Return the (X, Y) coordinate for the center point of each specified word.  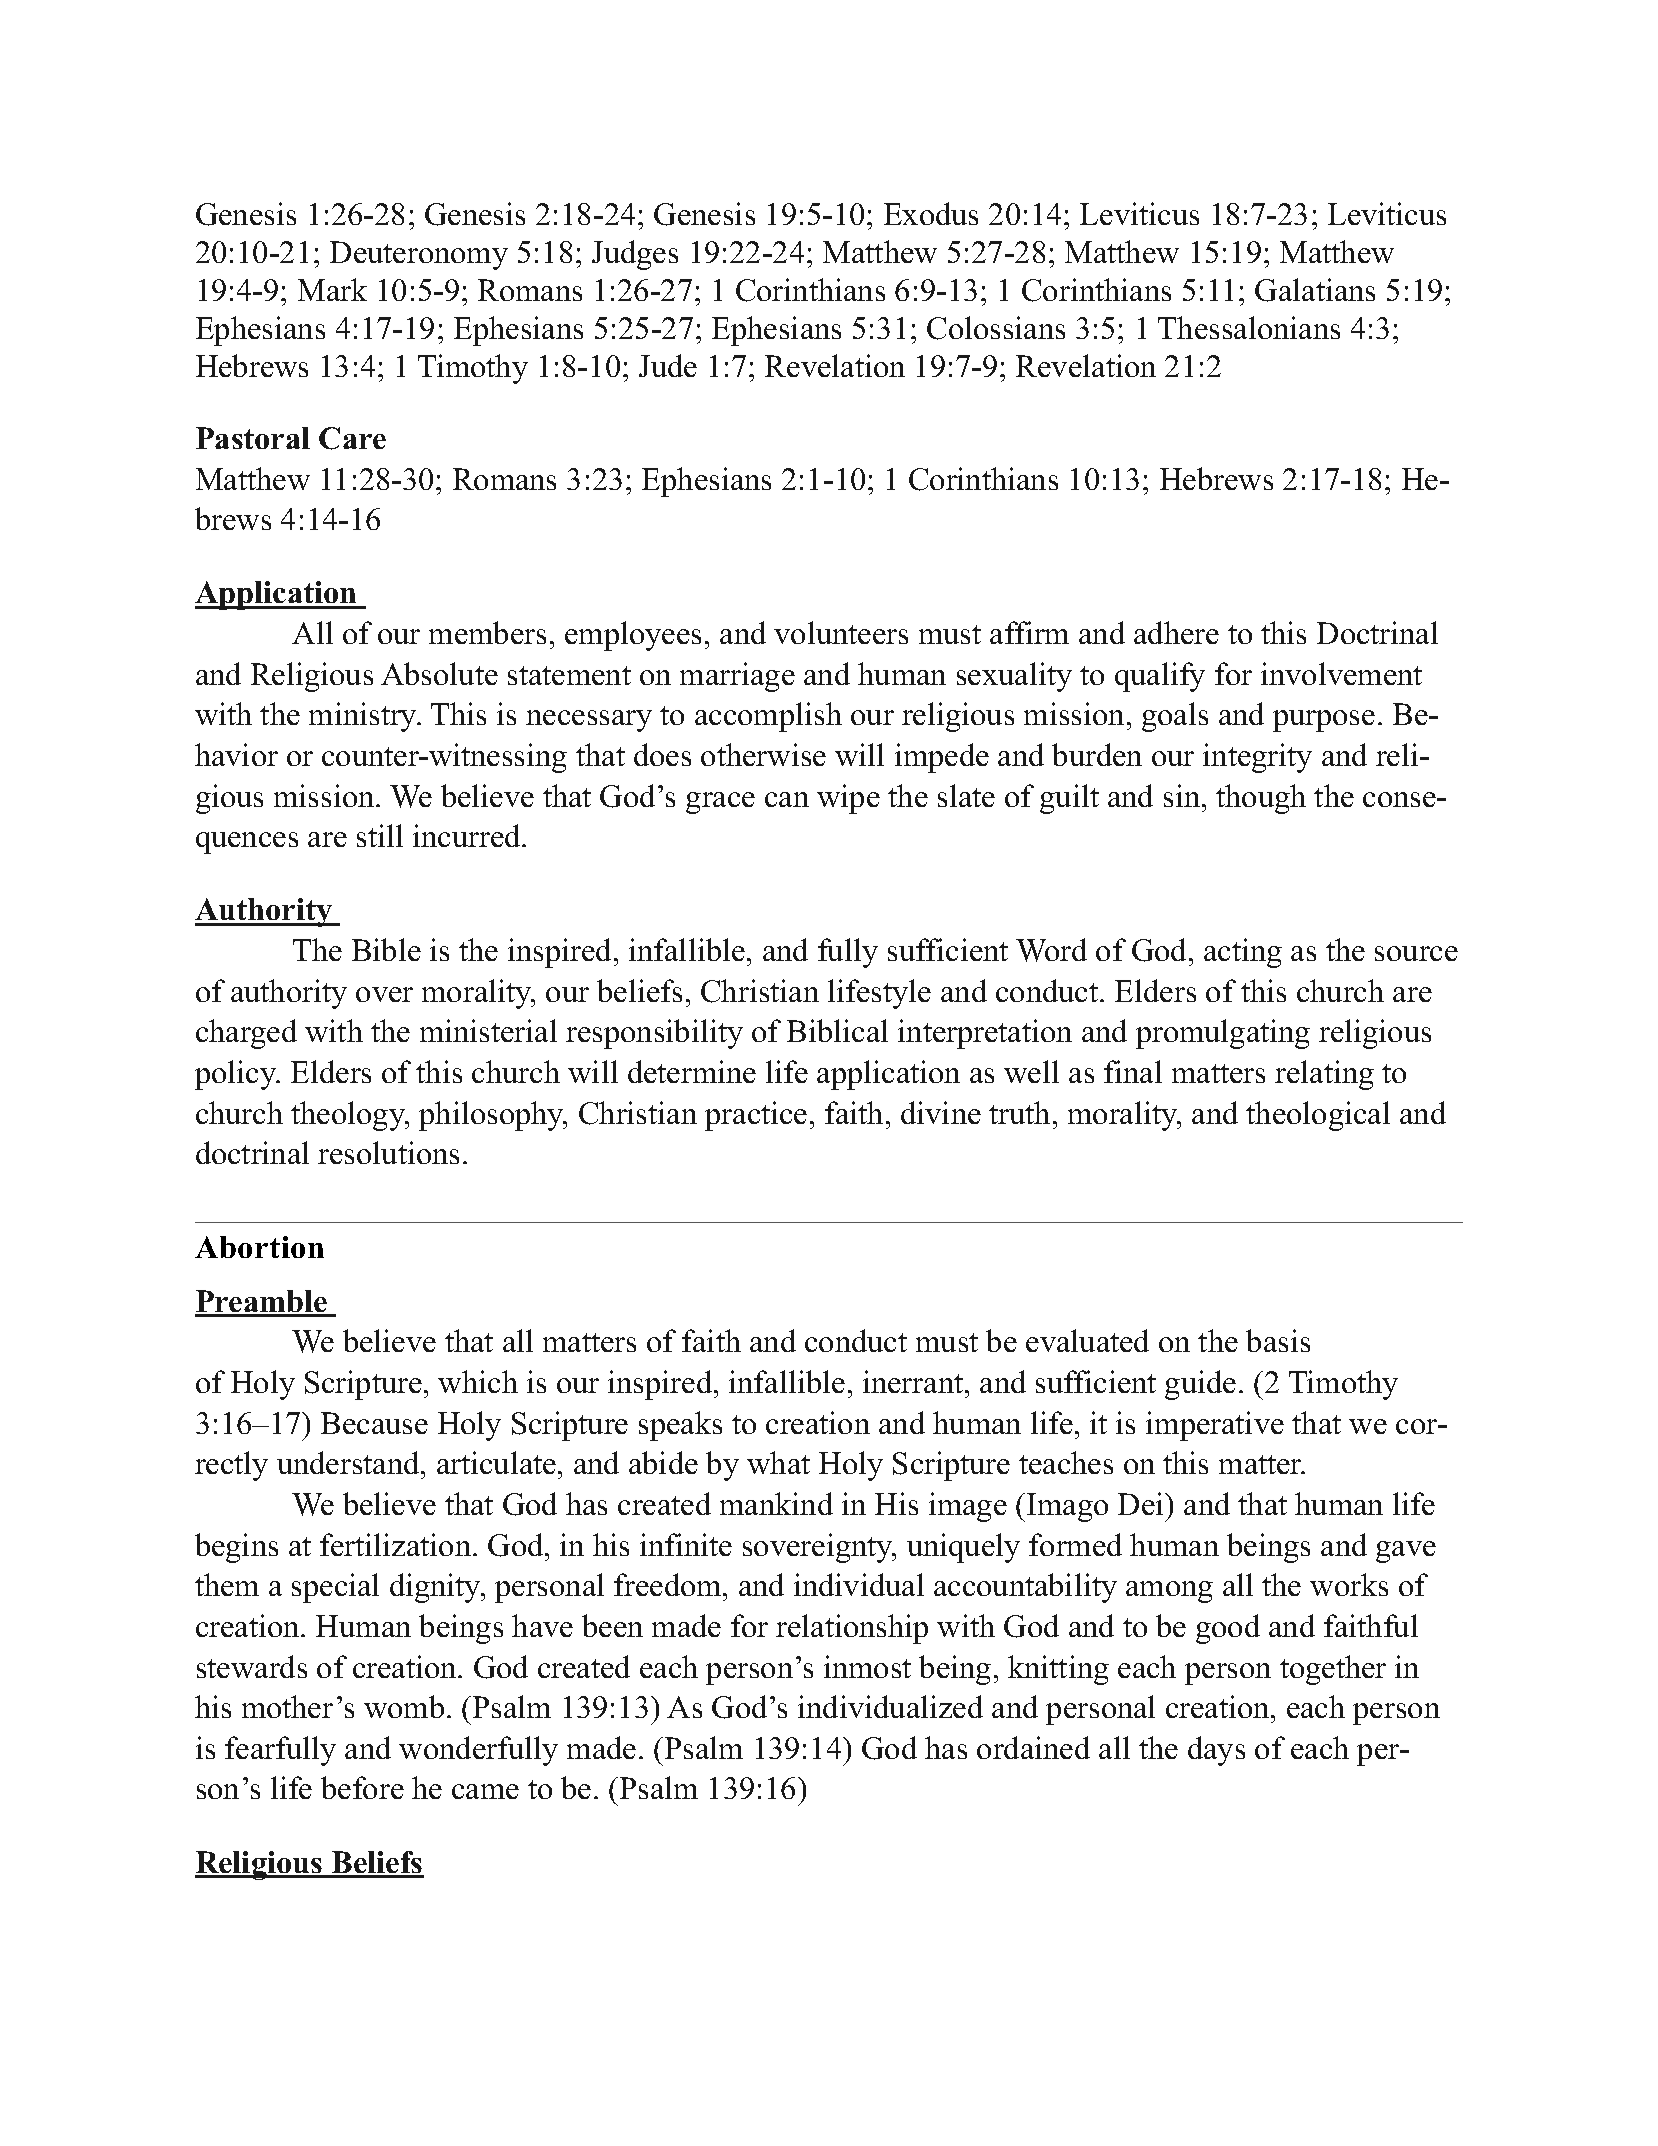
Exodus (931, 213)
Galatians (1315, 290)
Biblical (837, 1030)
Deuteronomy (419, 255)
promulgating (1223, 1034)
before (362, 1787)
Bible (386, 949)
